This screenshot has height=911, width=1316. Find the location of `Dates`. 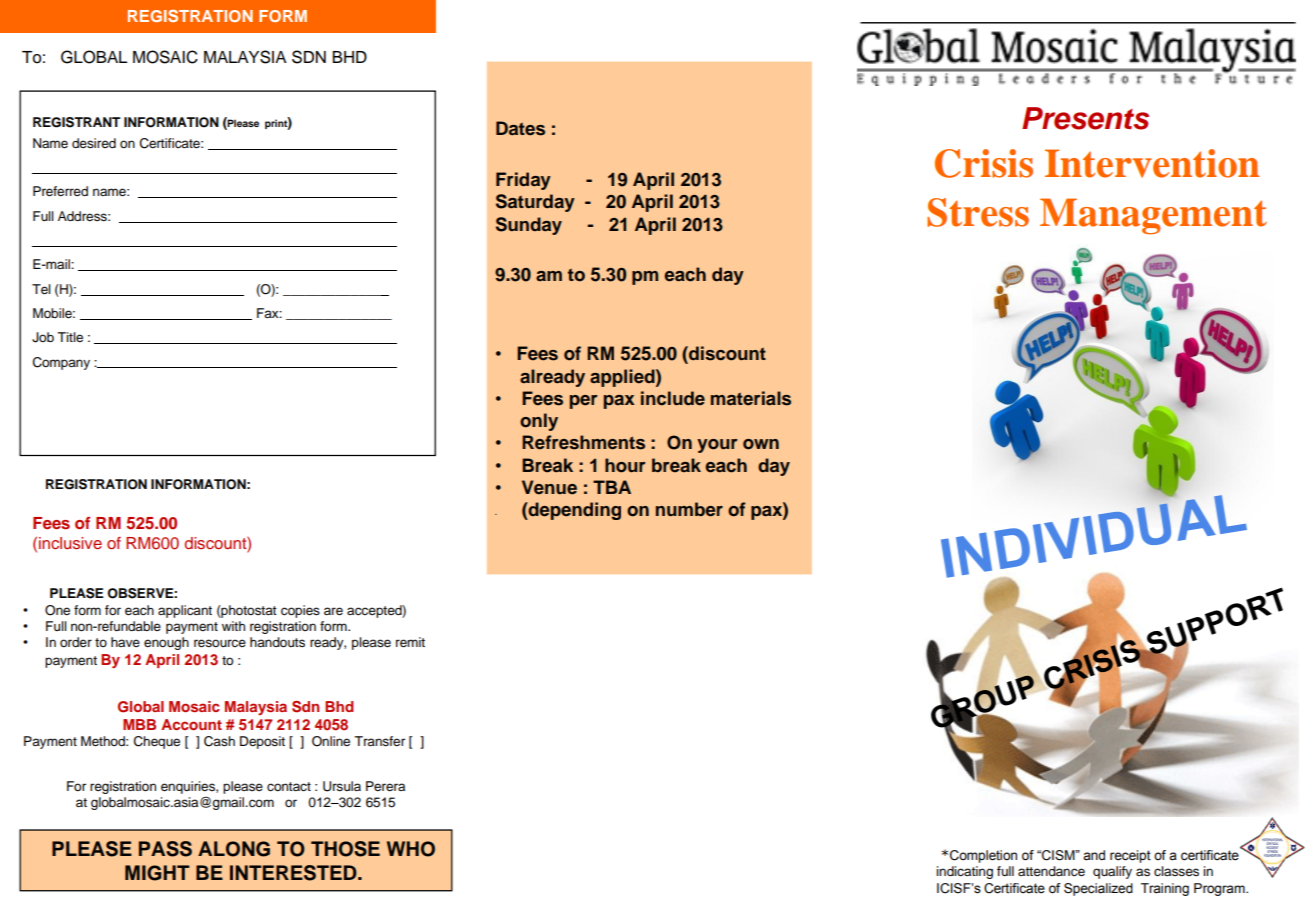

Dates is located at coordinates (520, 128).
